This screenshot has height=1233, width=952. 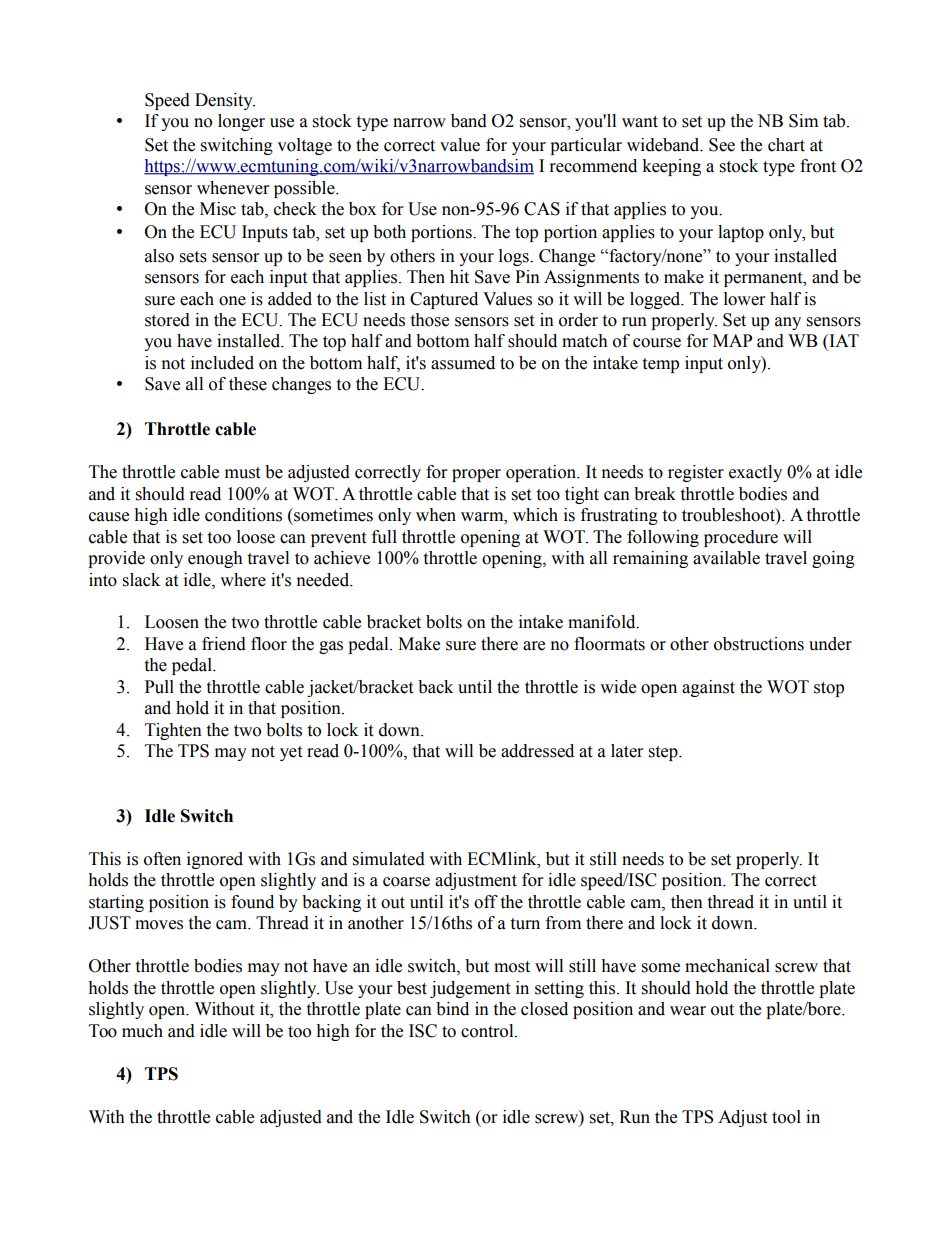 What do you see at coordinates (142, 1031) in the screenshot?
I see `much` at bounding box center [142, 1031].
